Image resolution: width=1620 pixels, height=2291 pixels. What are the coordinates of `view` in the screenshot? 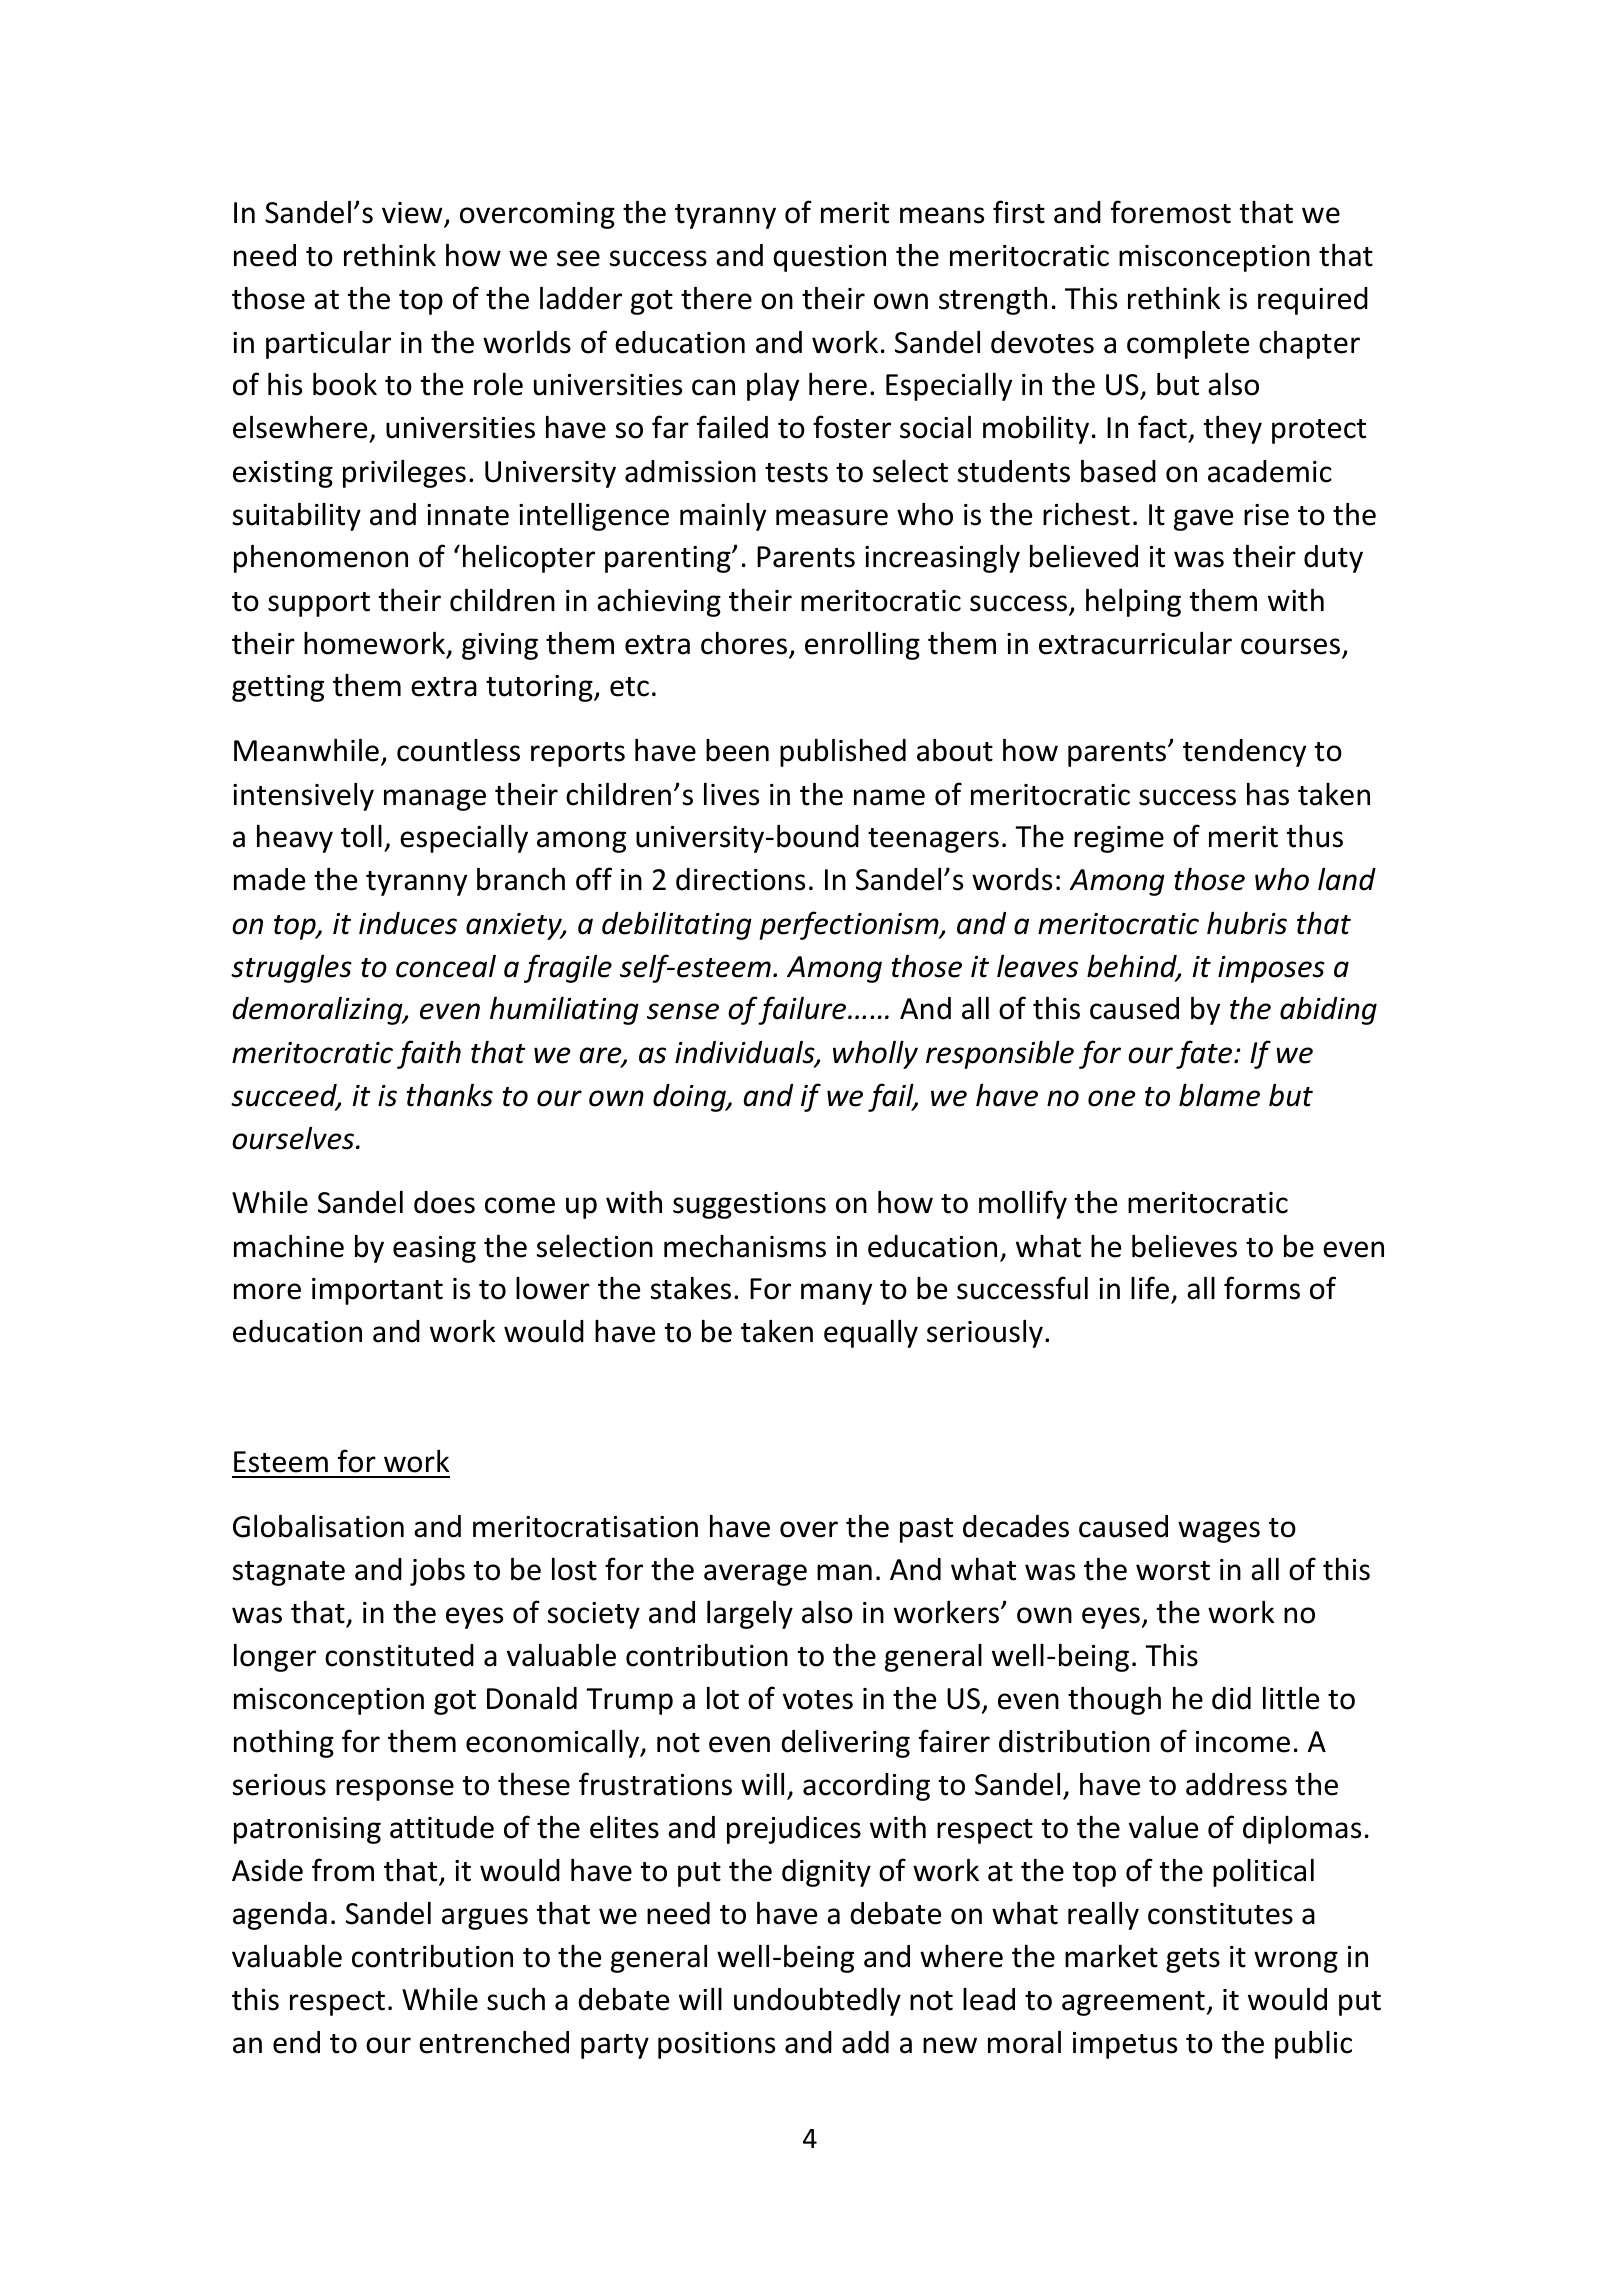 It's located at (413, 214).
